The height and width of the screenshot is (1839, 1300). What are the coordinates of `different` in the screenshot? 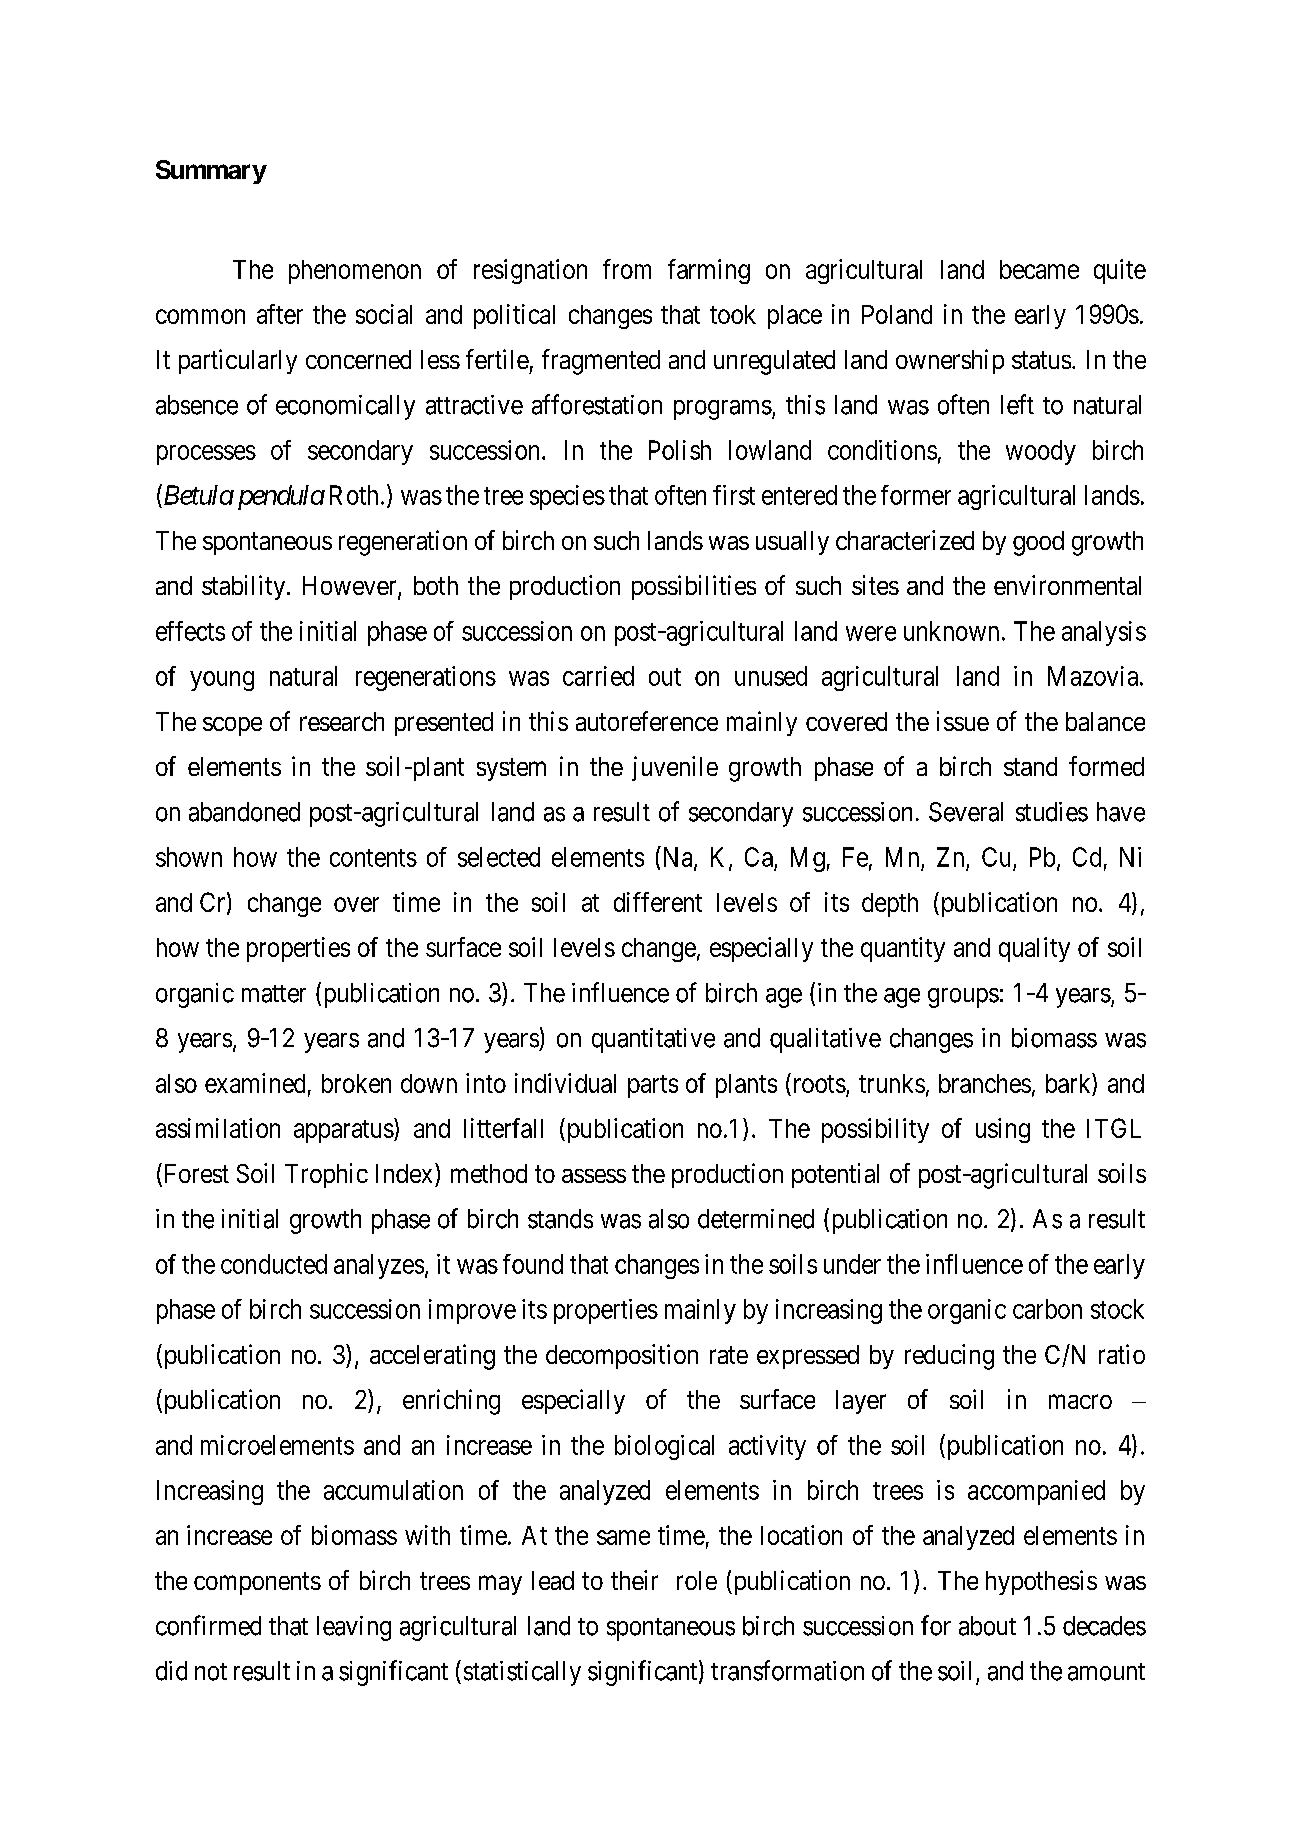 It's located at (658, 902).
